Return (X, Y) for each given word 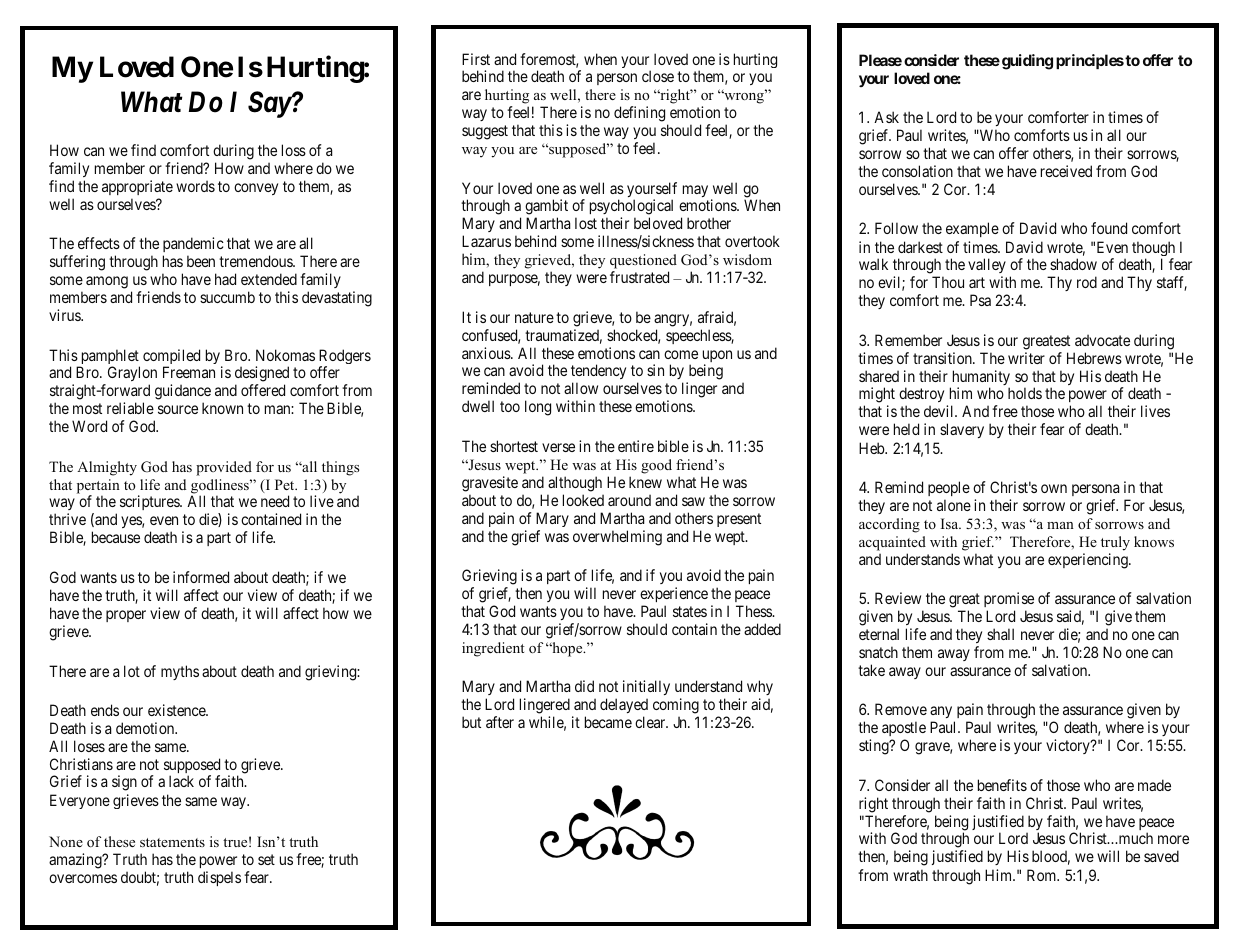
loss (294, 150)
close (658, 76)
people (949, 488)
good (656, 466)
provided (224, 468)
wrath (910, 875)
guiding (1027, 62)
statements (172, 842)
